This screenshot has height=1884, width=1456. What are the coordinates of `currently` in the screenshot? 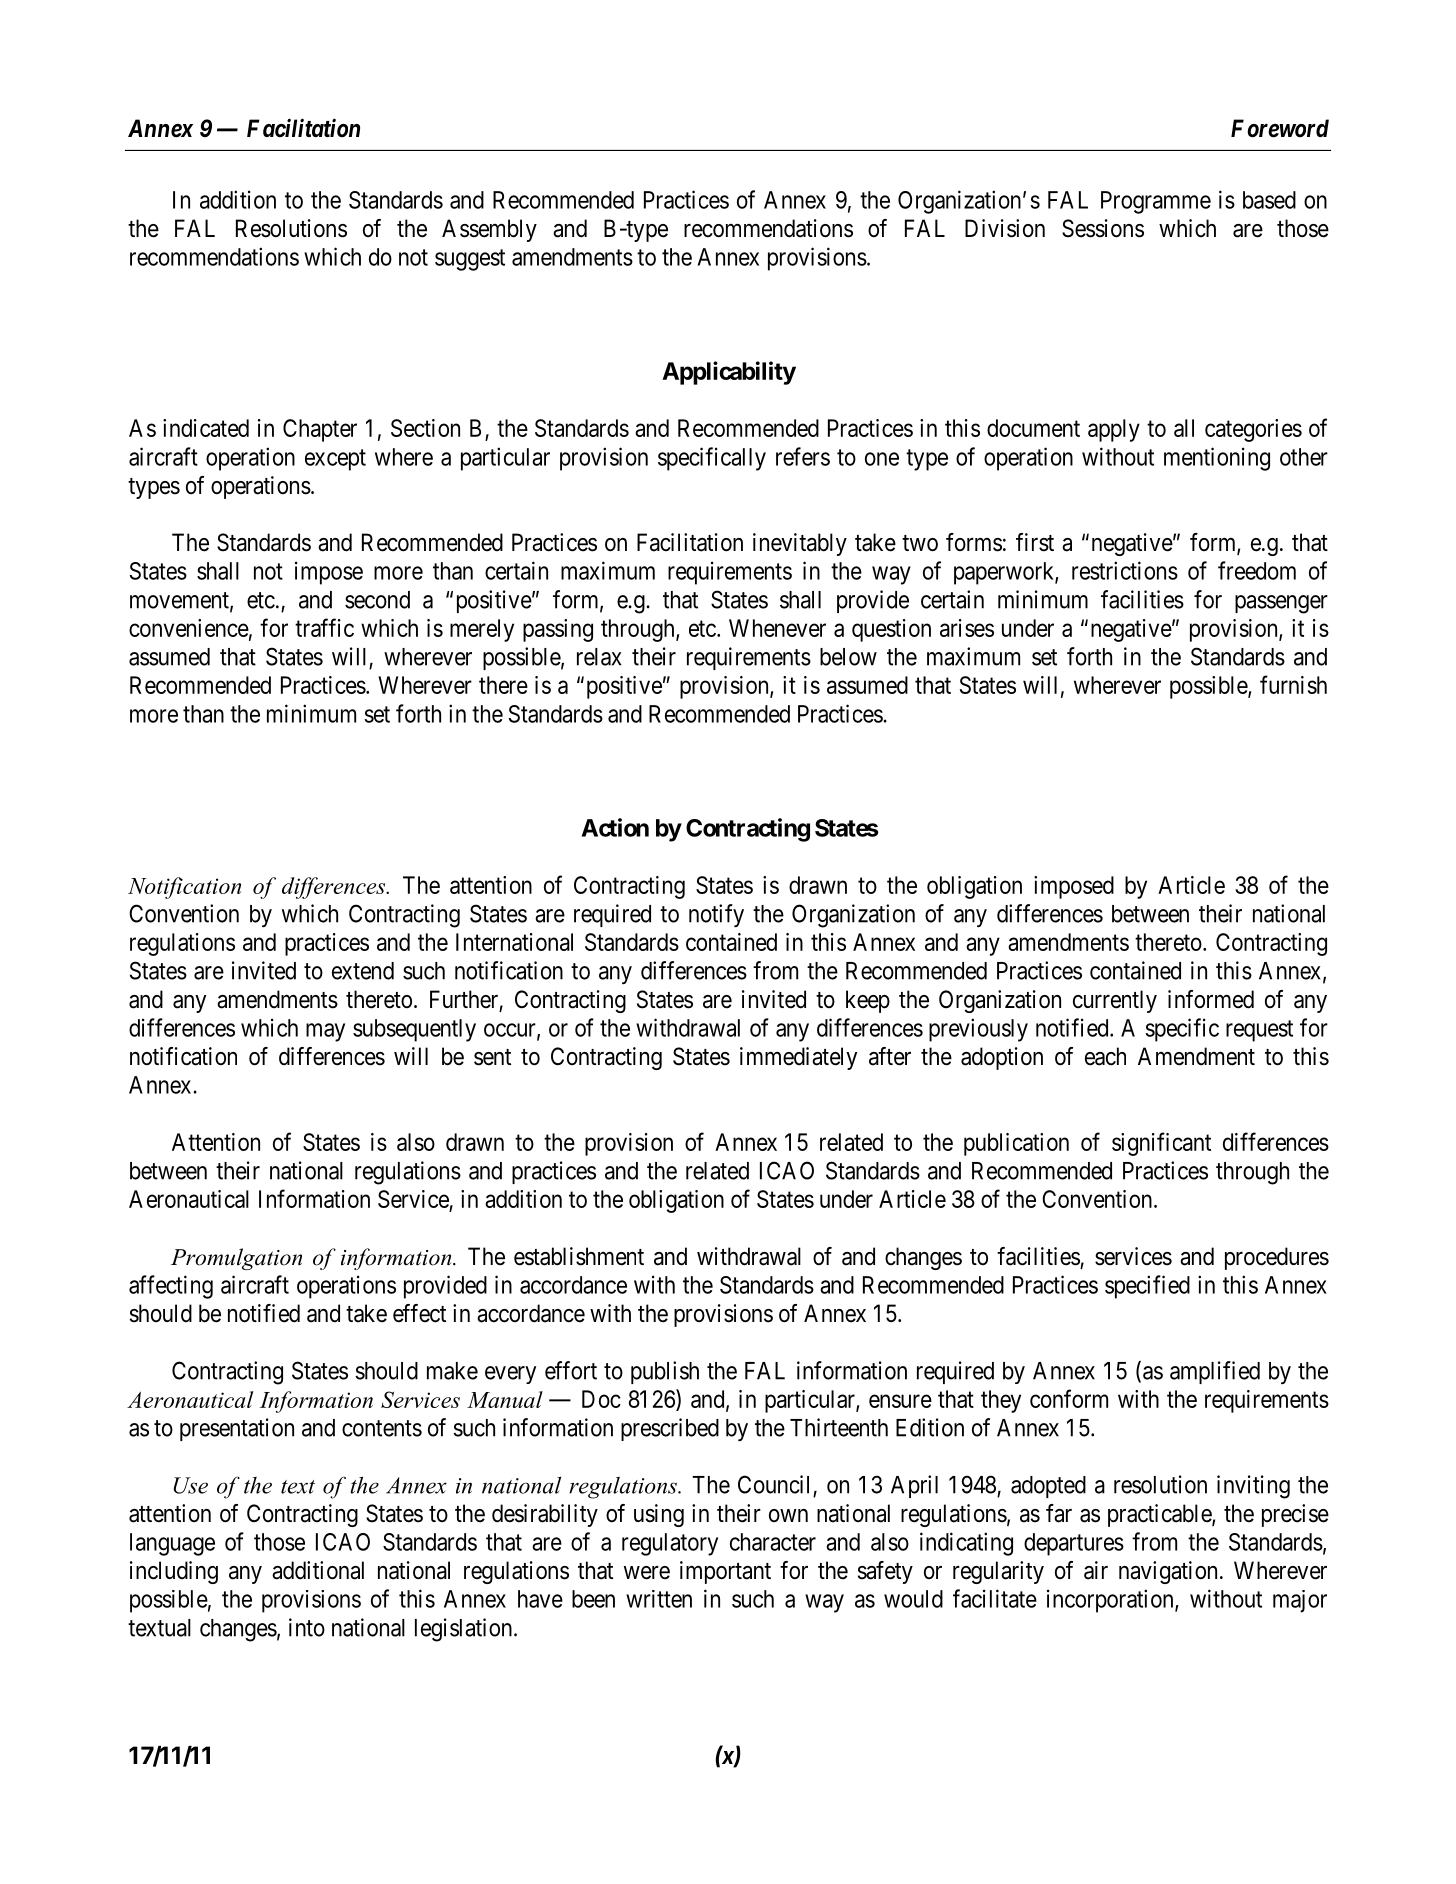 It's located at (1115, 1001).
